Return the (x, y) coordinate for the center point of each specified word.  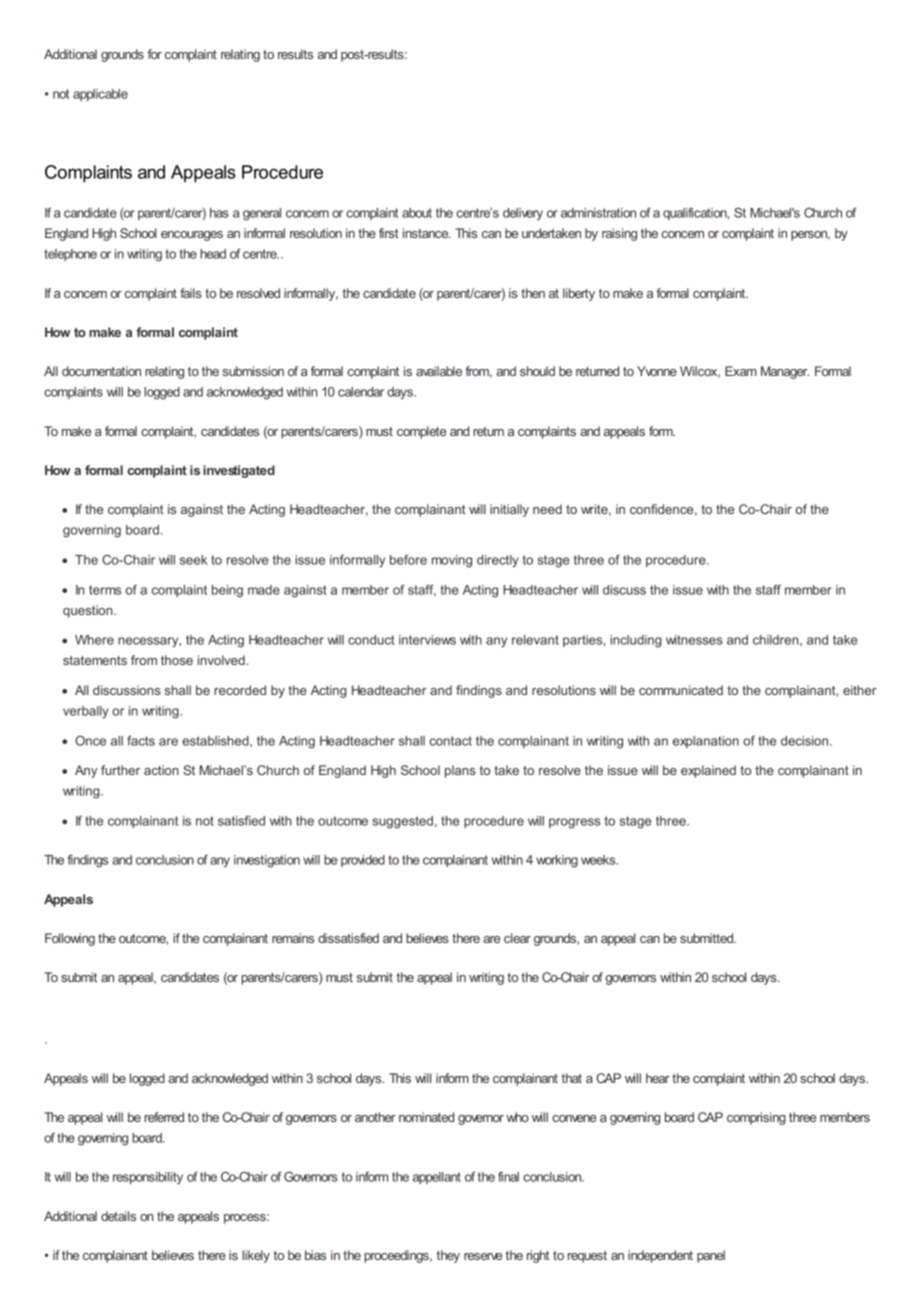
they (448, 1256)
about (417, 213)
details (118, 1216)
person (810, 236)
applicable (100, 95)
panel (711, 1256)
